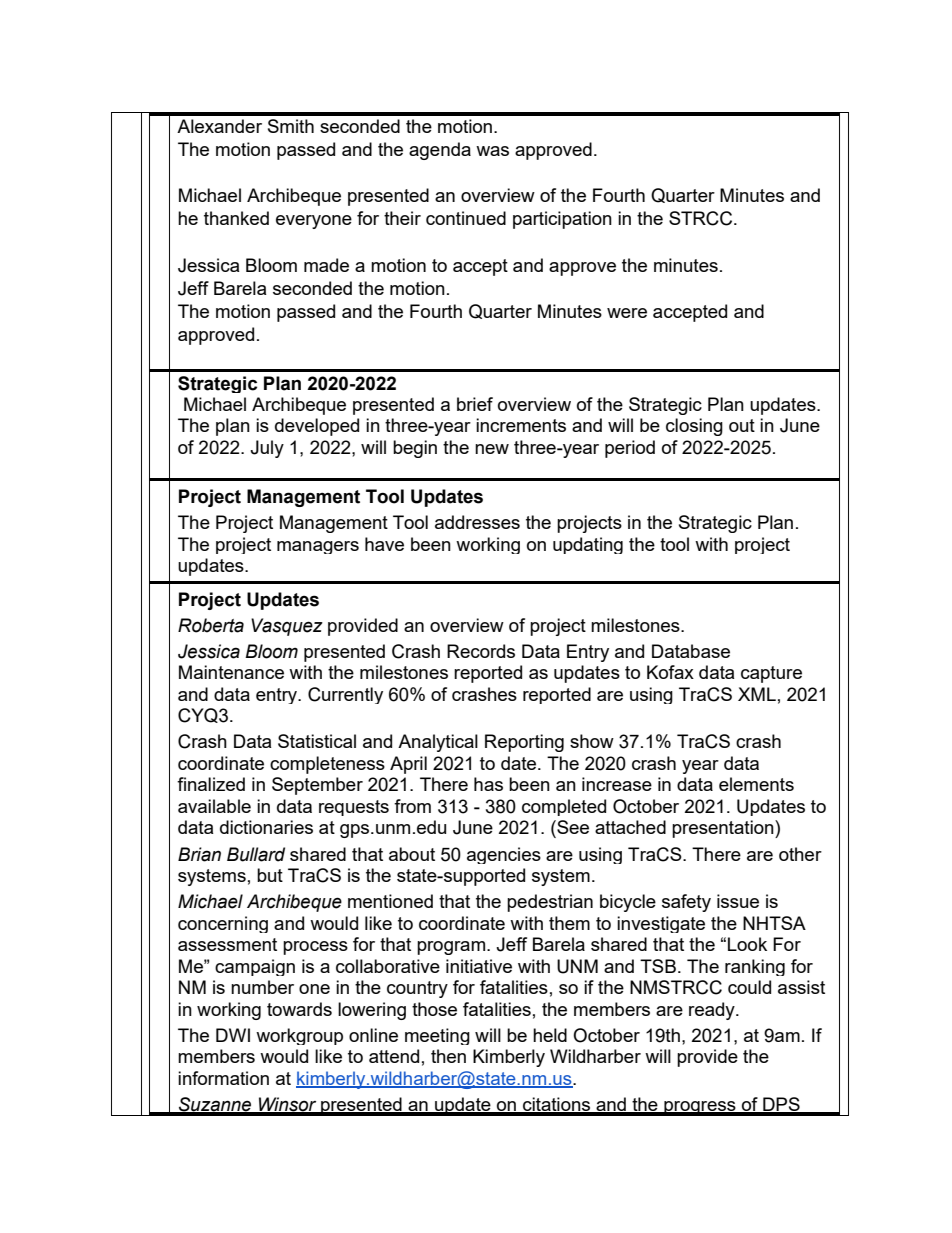 The width and height of the screenshot is (952, 1233). What do you see at coordinates (562, 220) in the screenshot?
I see `participation` at bounding box center [562, 220].
